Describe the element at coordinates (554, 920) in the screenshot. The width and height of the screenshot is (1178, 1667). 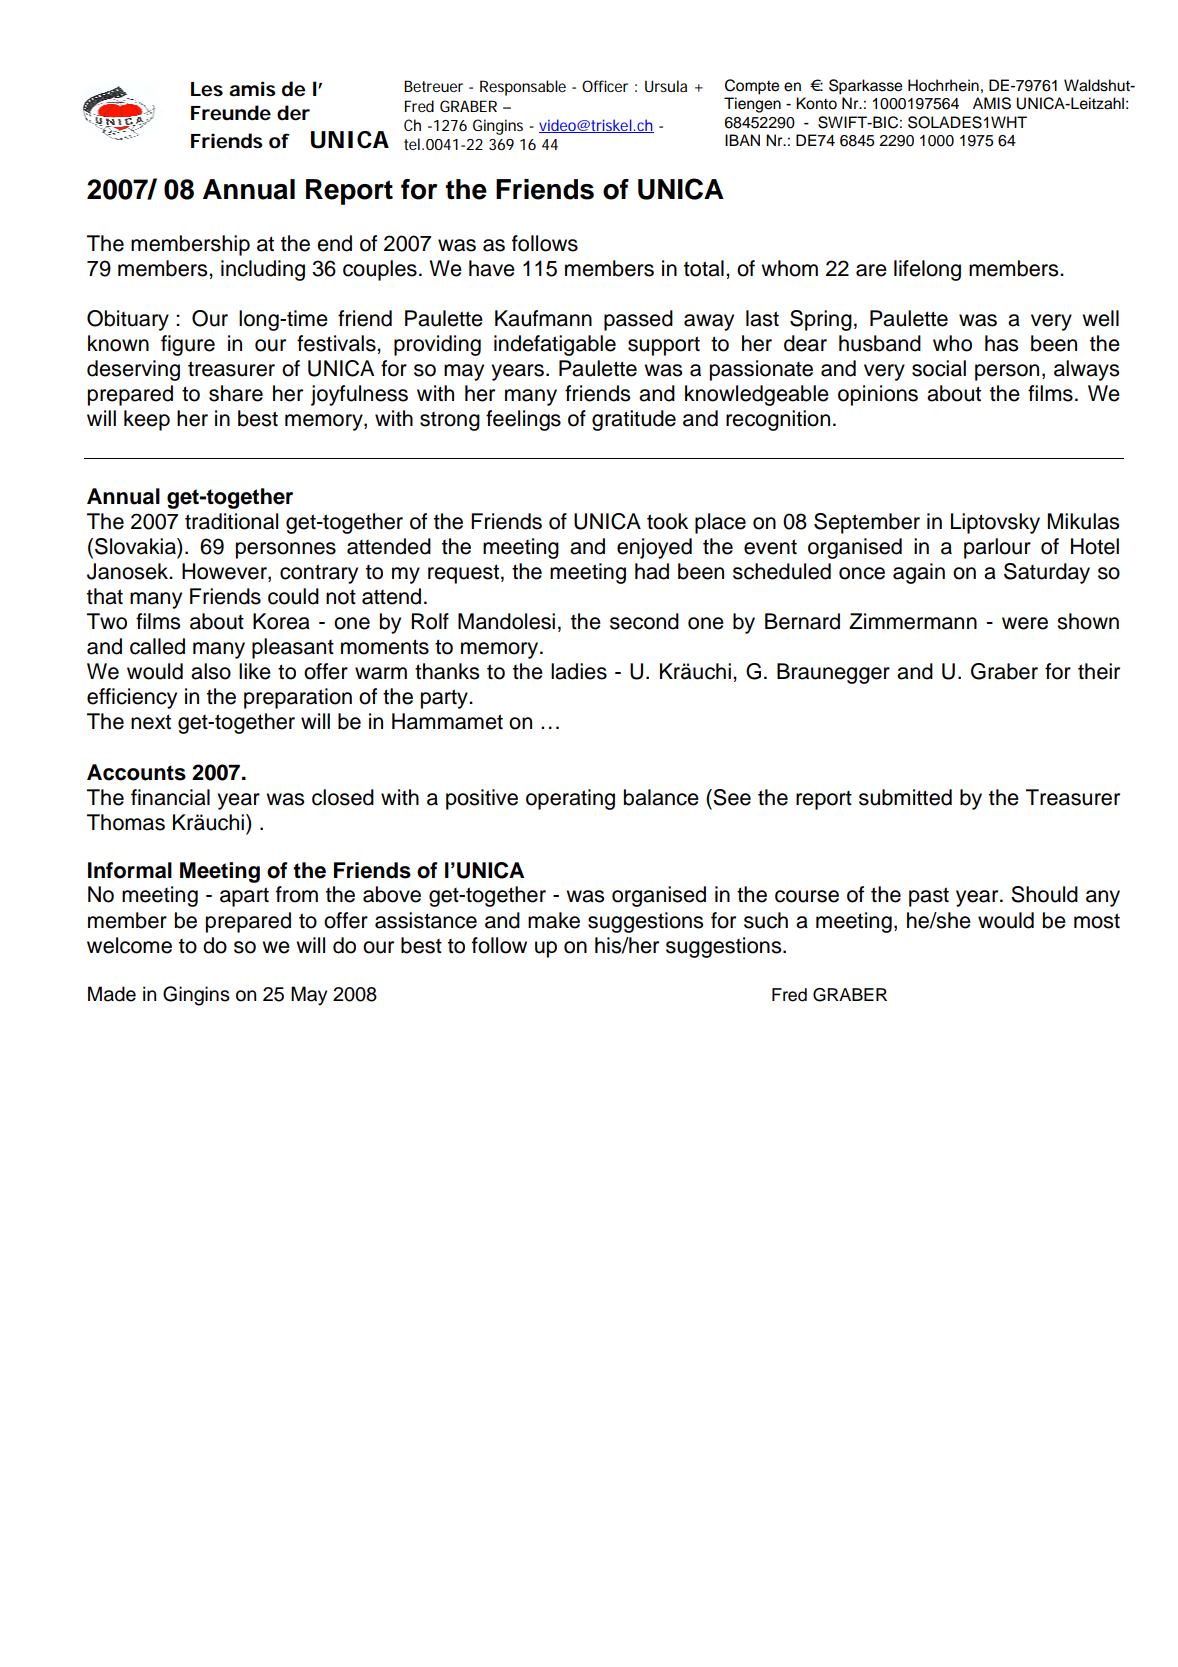
I see `make` at that location.
